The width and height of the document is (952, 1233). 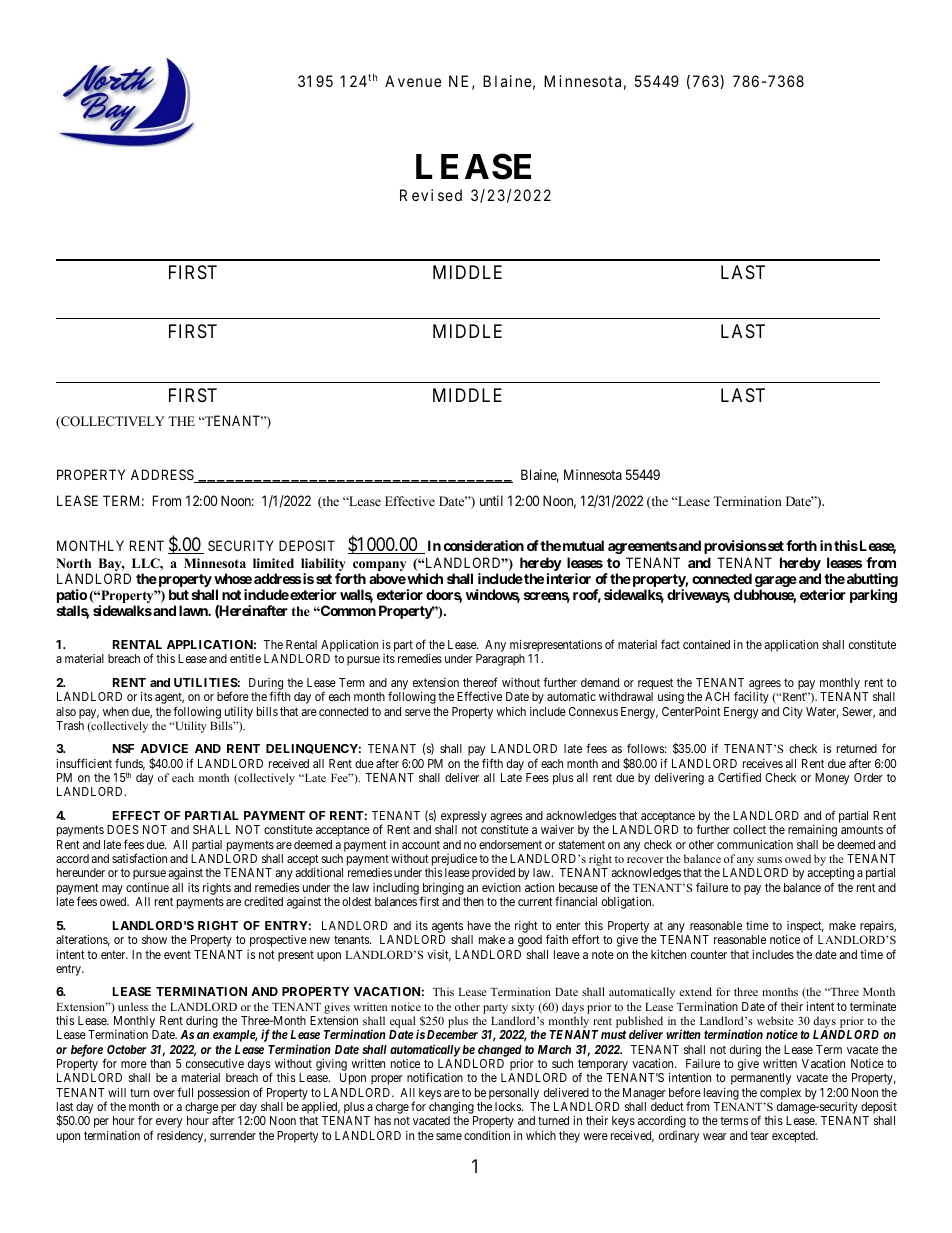 What do you see at coordinates (759, 1136) in the document?
I see `tear` at bounding box center [759, 1136].
